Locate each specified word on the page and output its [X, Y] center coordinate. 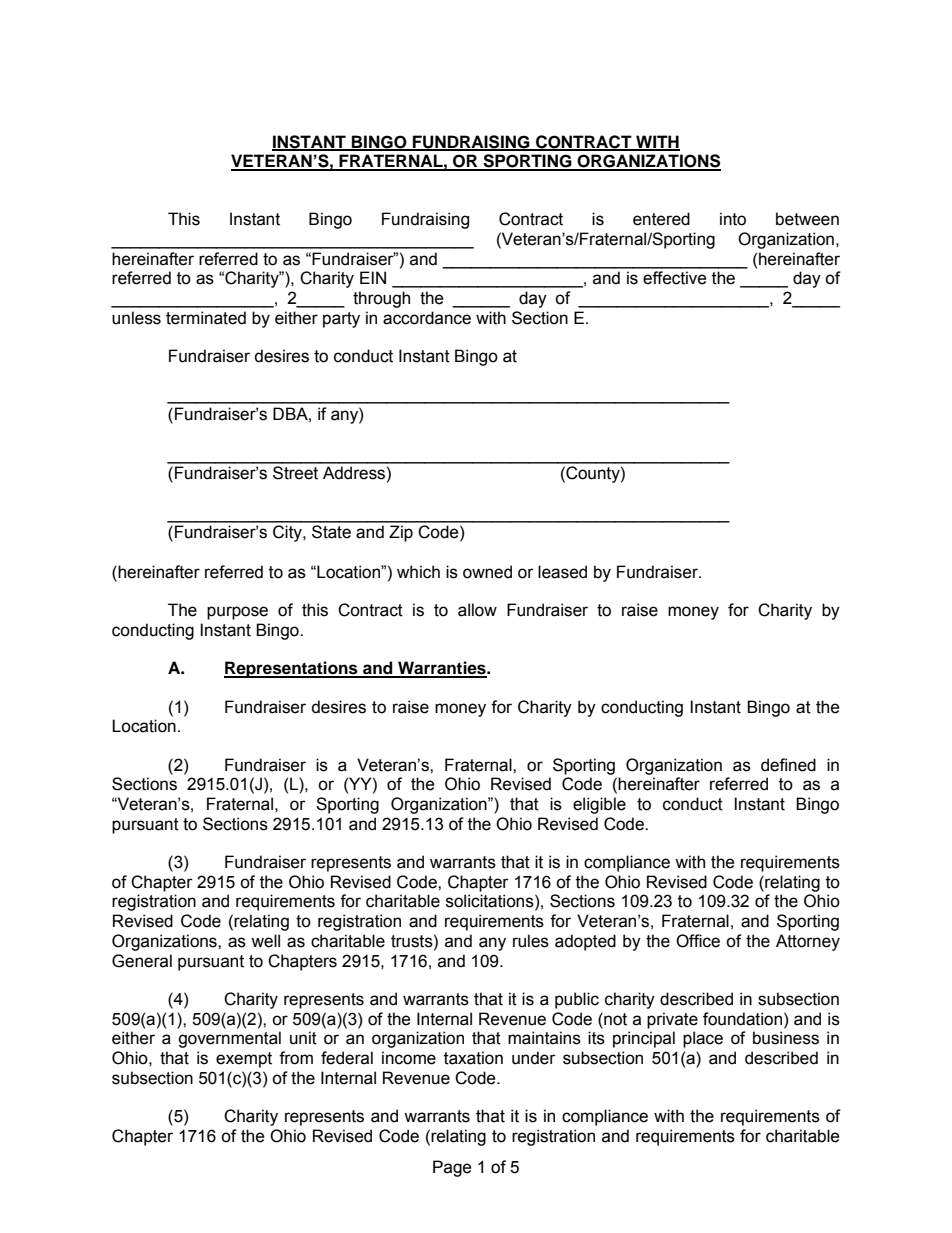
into [733, 219]
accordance [427, 318]
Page [452, 1168]
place [703, 1039]
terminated [206, 318]
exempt [244, 1060]
